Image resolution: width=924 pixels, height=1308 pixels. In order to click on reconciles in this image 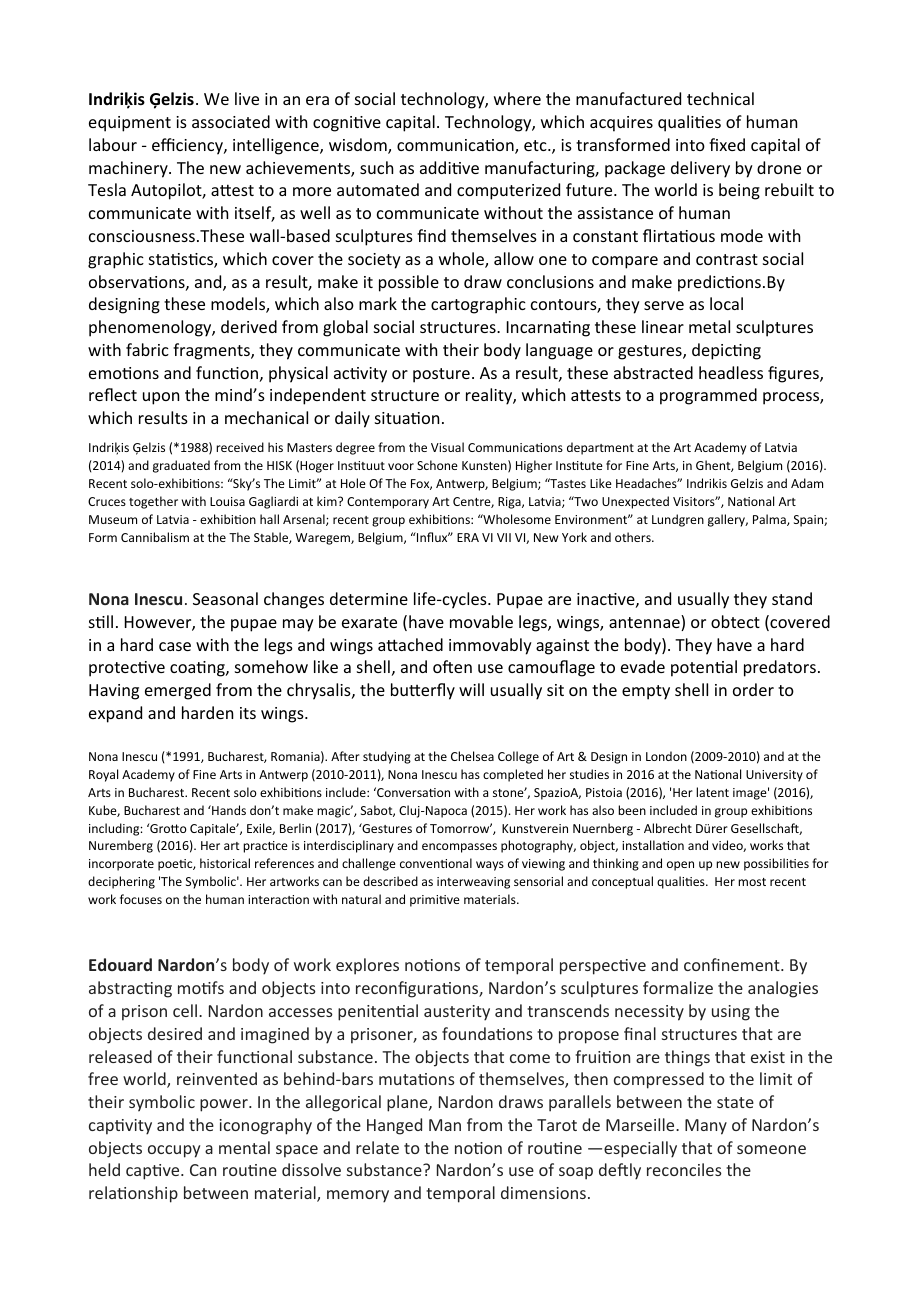, I will do `click(684, 1169)`.
